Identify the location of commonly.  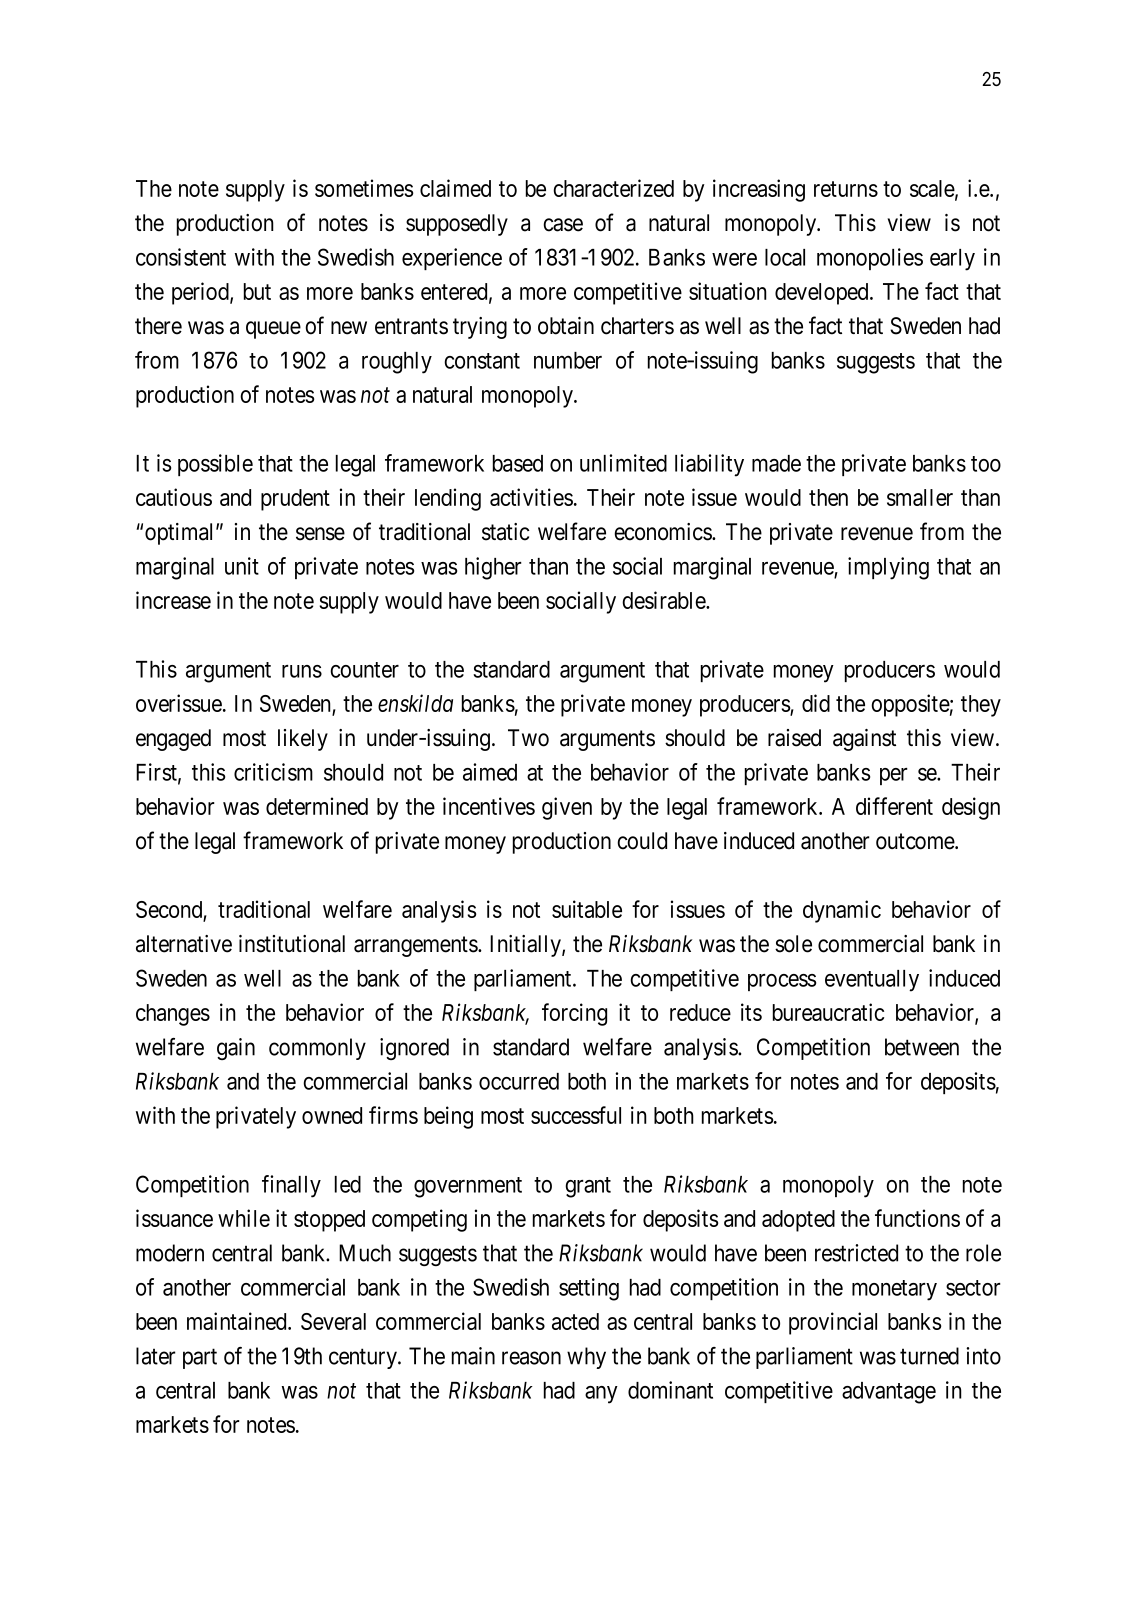
(317, 1049).
